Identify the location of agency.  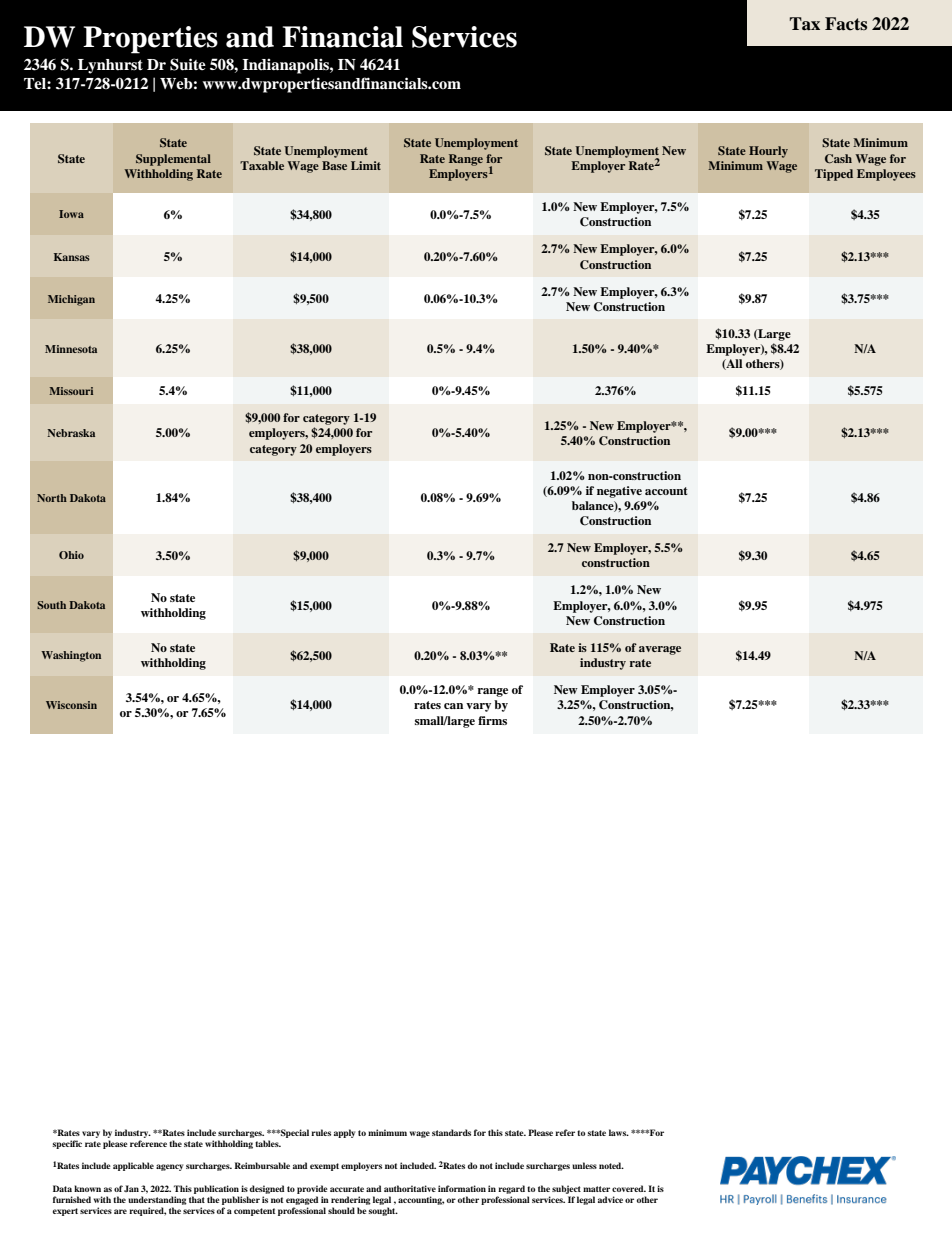
(169, 1167).
